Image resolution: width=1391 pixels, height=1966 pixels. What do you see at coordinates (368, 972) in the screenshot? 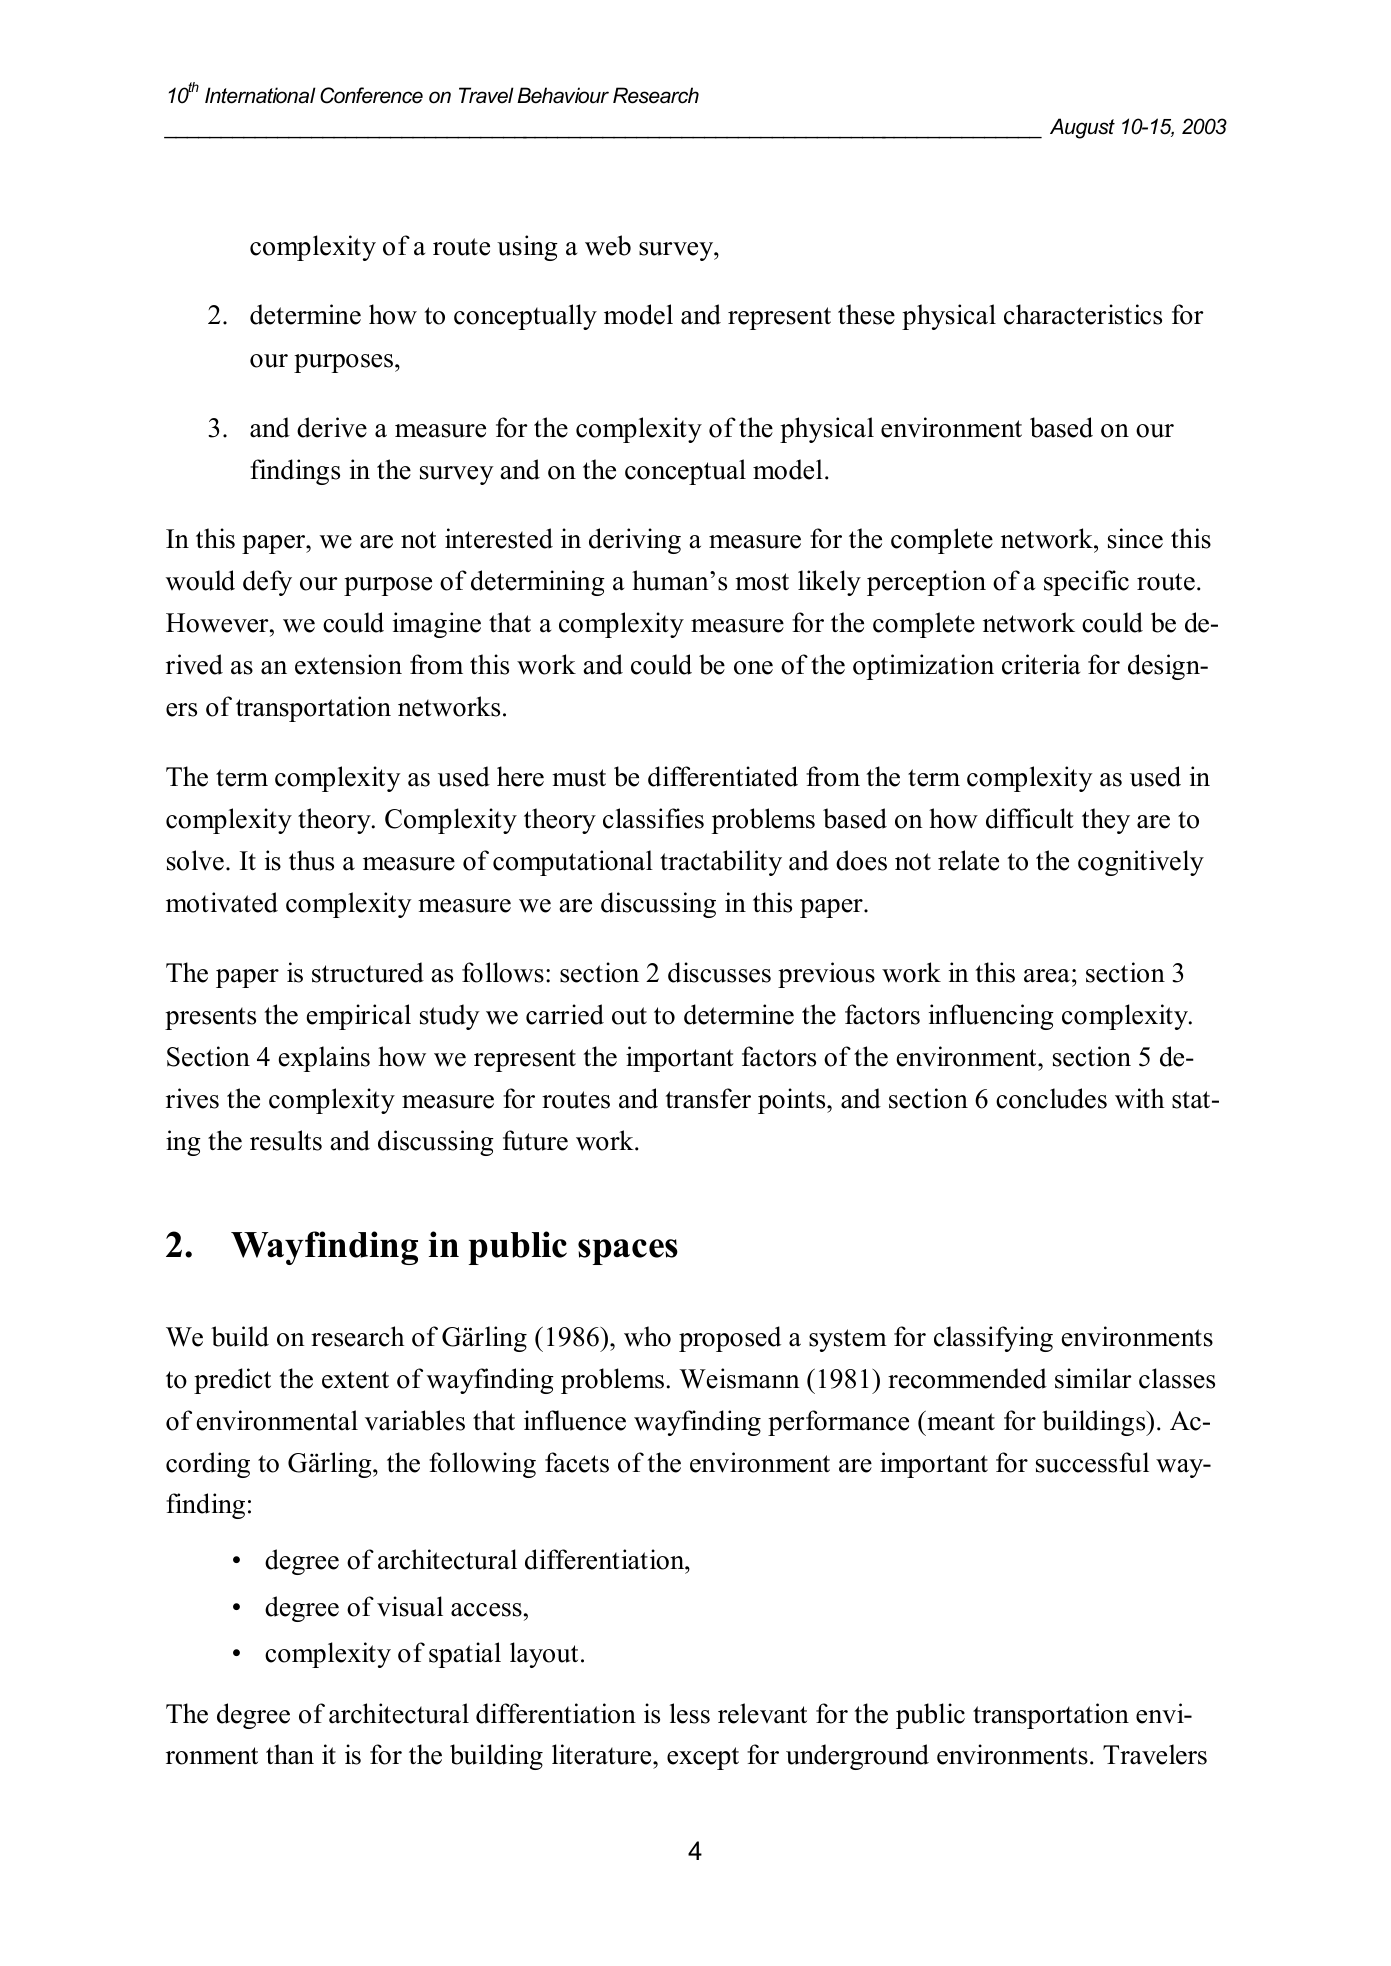
I see `structured` at bounding box center [368, 972].
